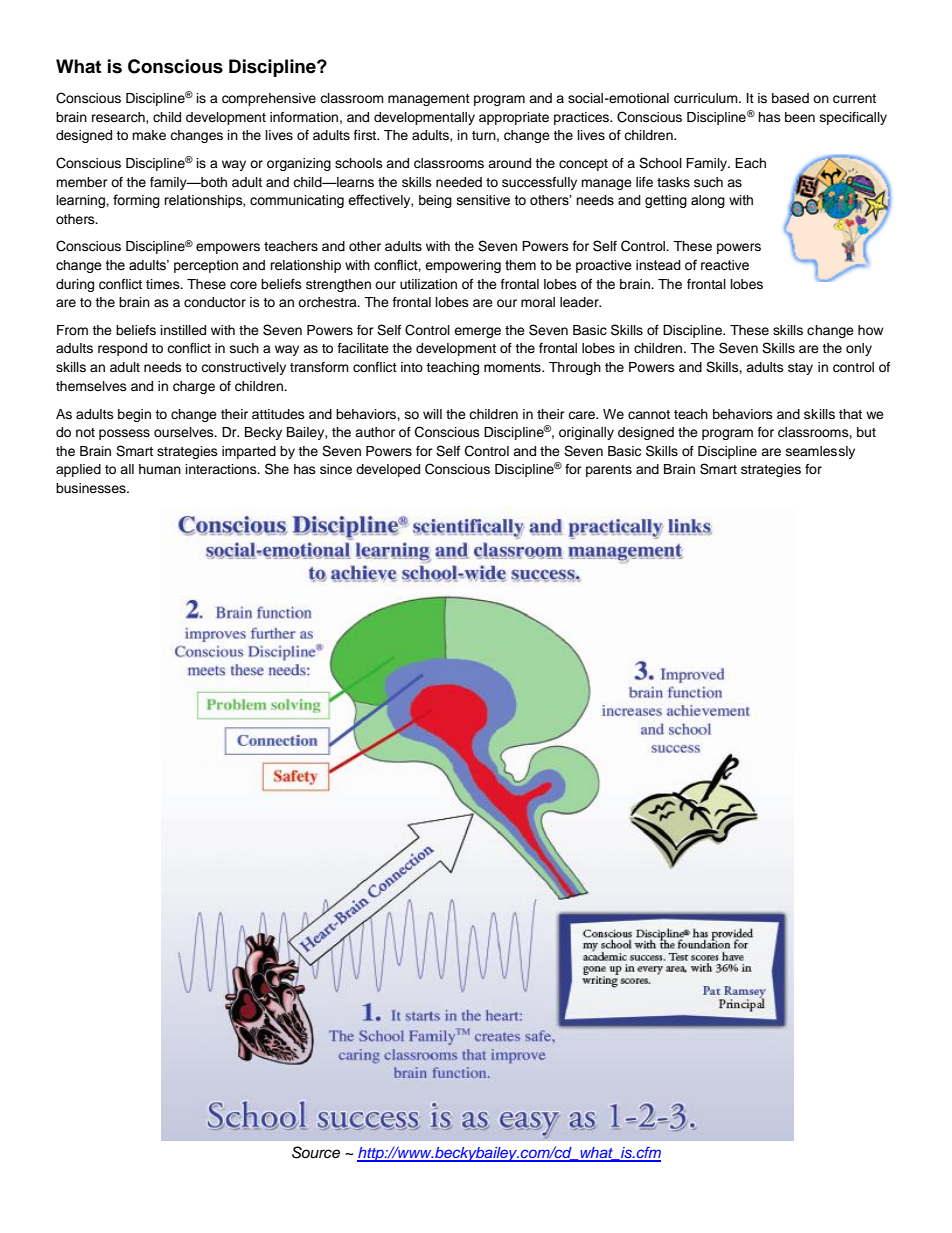 This screenshot has height=1233, width=952. I want to click on stay, so click(800, 369).
